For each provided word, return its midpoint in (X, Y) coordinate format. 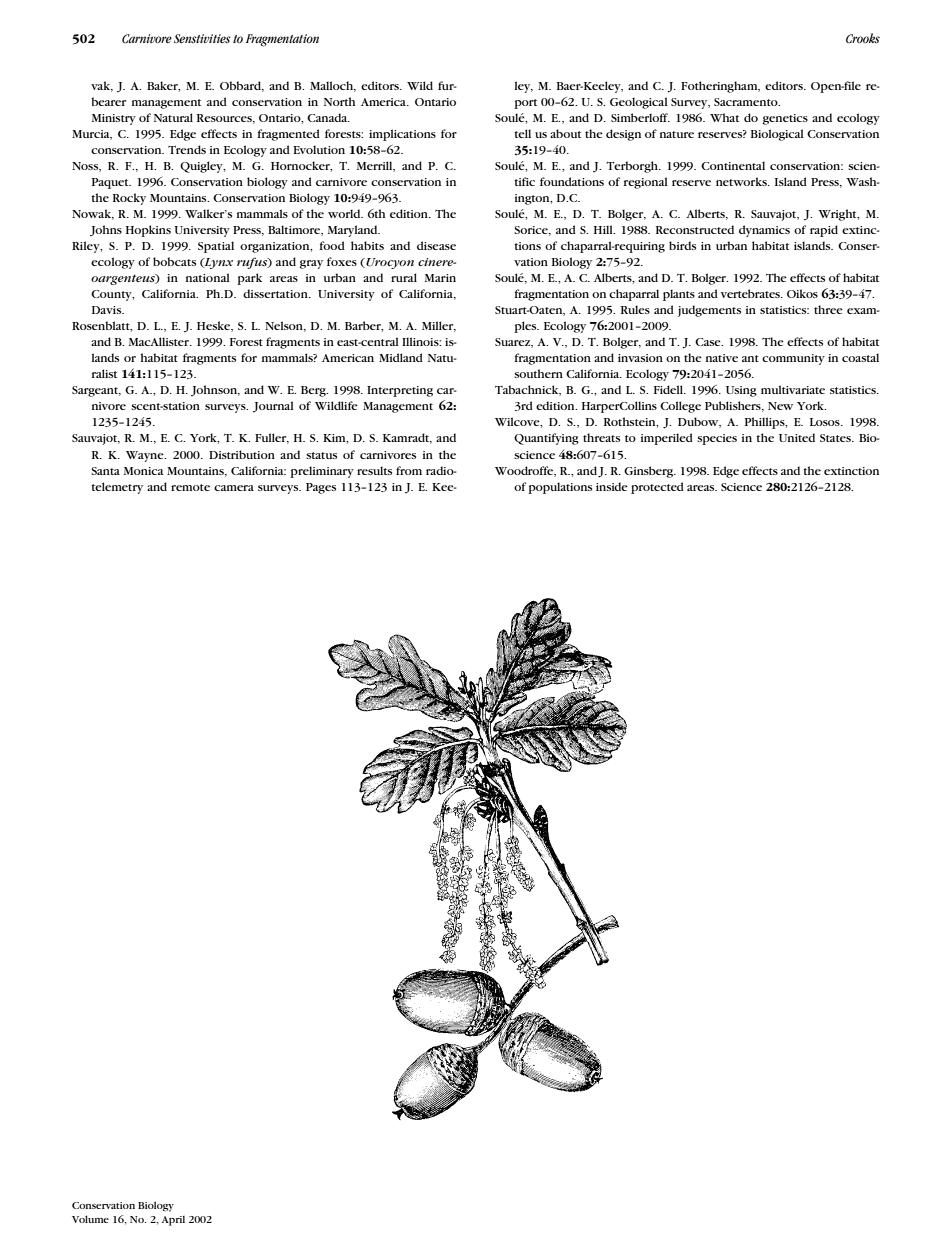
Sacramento (747, 102)
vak (102, 86)
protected (657, 488)
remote (190, 487)
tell (522, 133)
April (173, 1221)
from (409, 470)
